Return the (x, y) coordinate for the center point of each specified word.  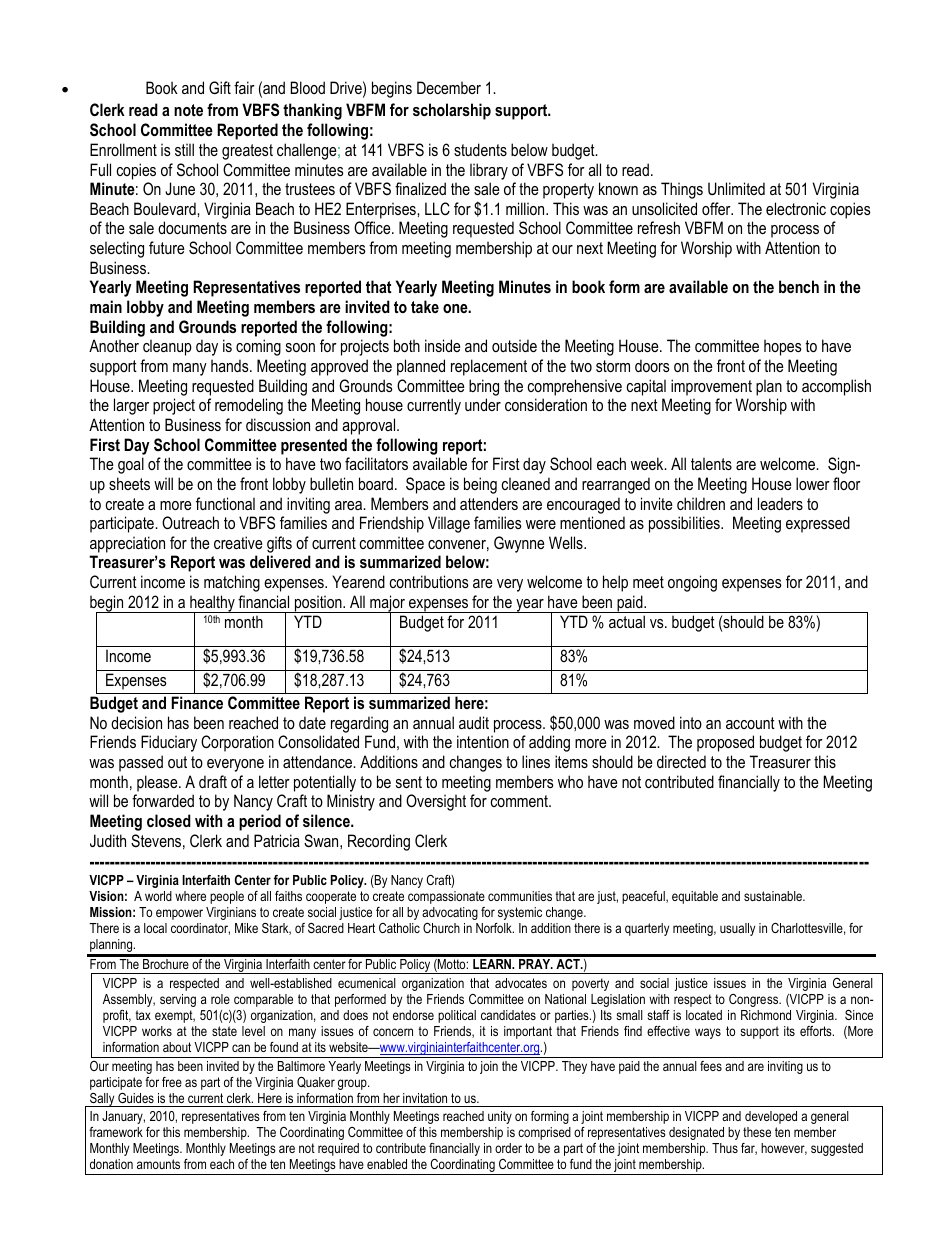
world (158, 896)
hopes (783, 347)
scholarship (452, 111)
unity (500, 1117)
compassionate (446, 897)
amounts (158, 1164)
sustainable (774, 896)
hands (231, 365)
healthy (212, 604)
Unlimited (736, 188)
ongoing (692, 583)
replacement (489, 367)
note (188, 110)
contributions (429, 581)
